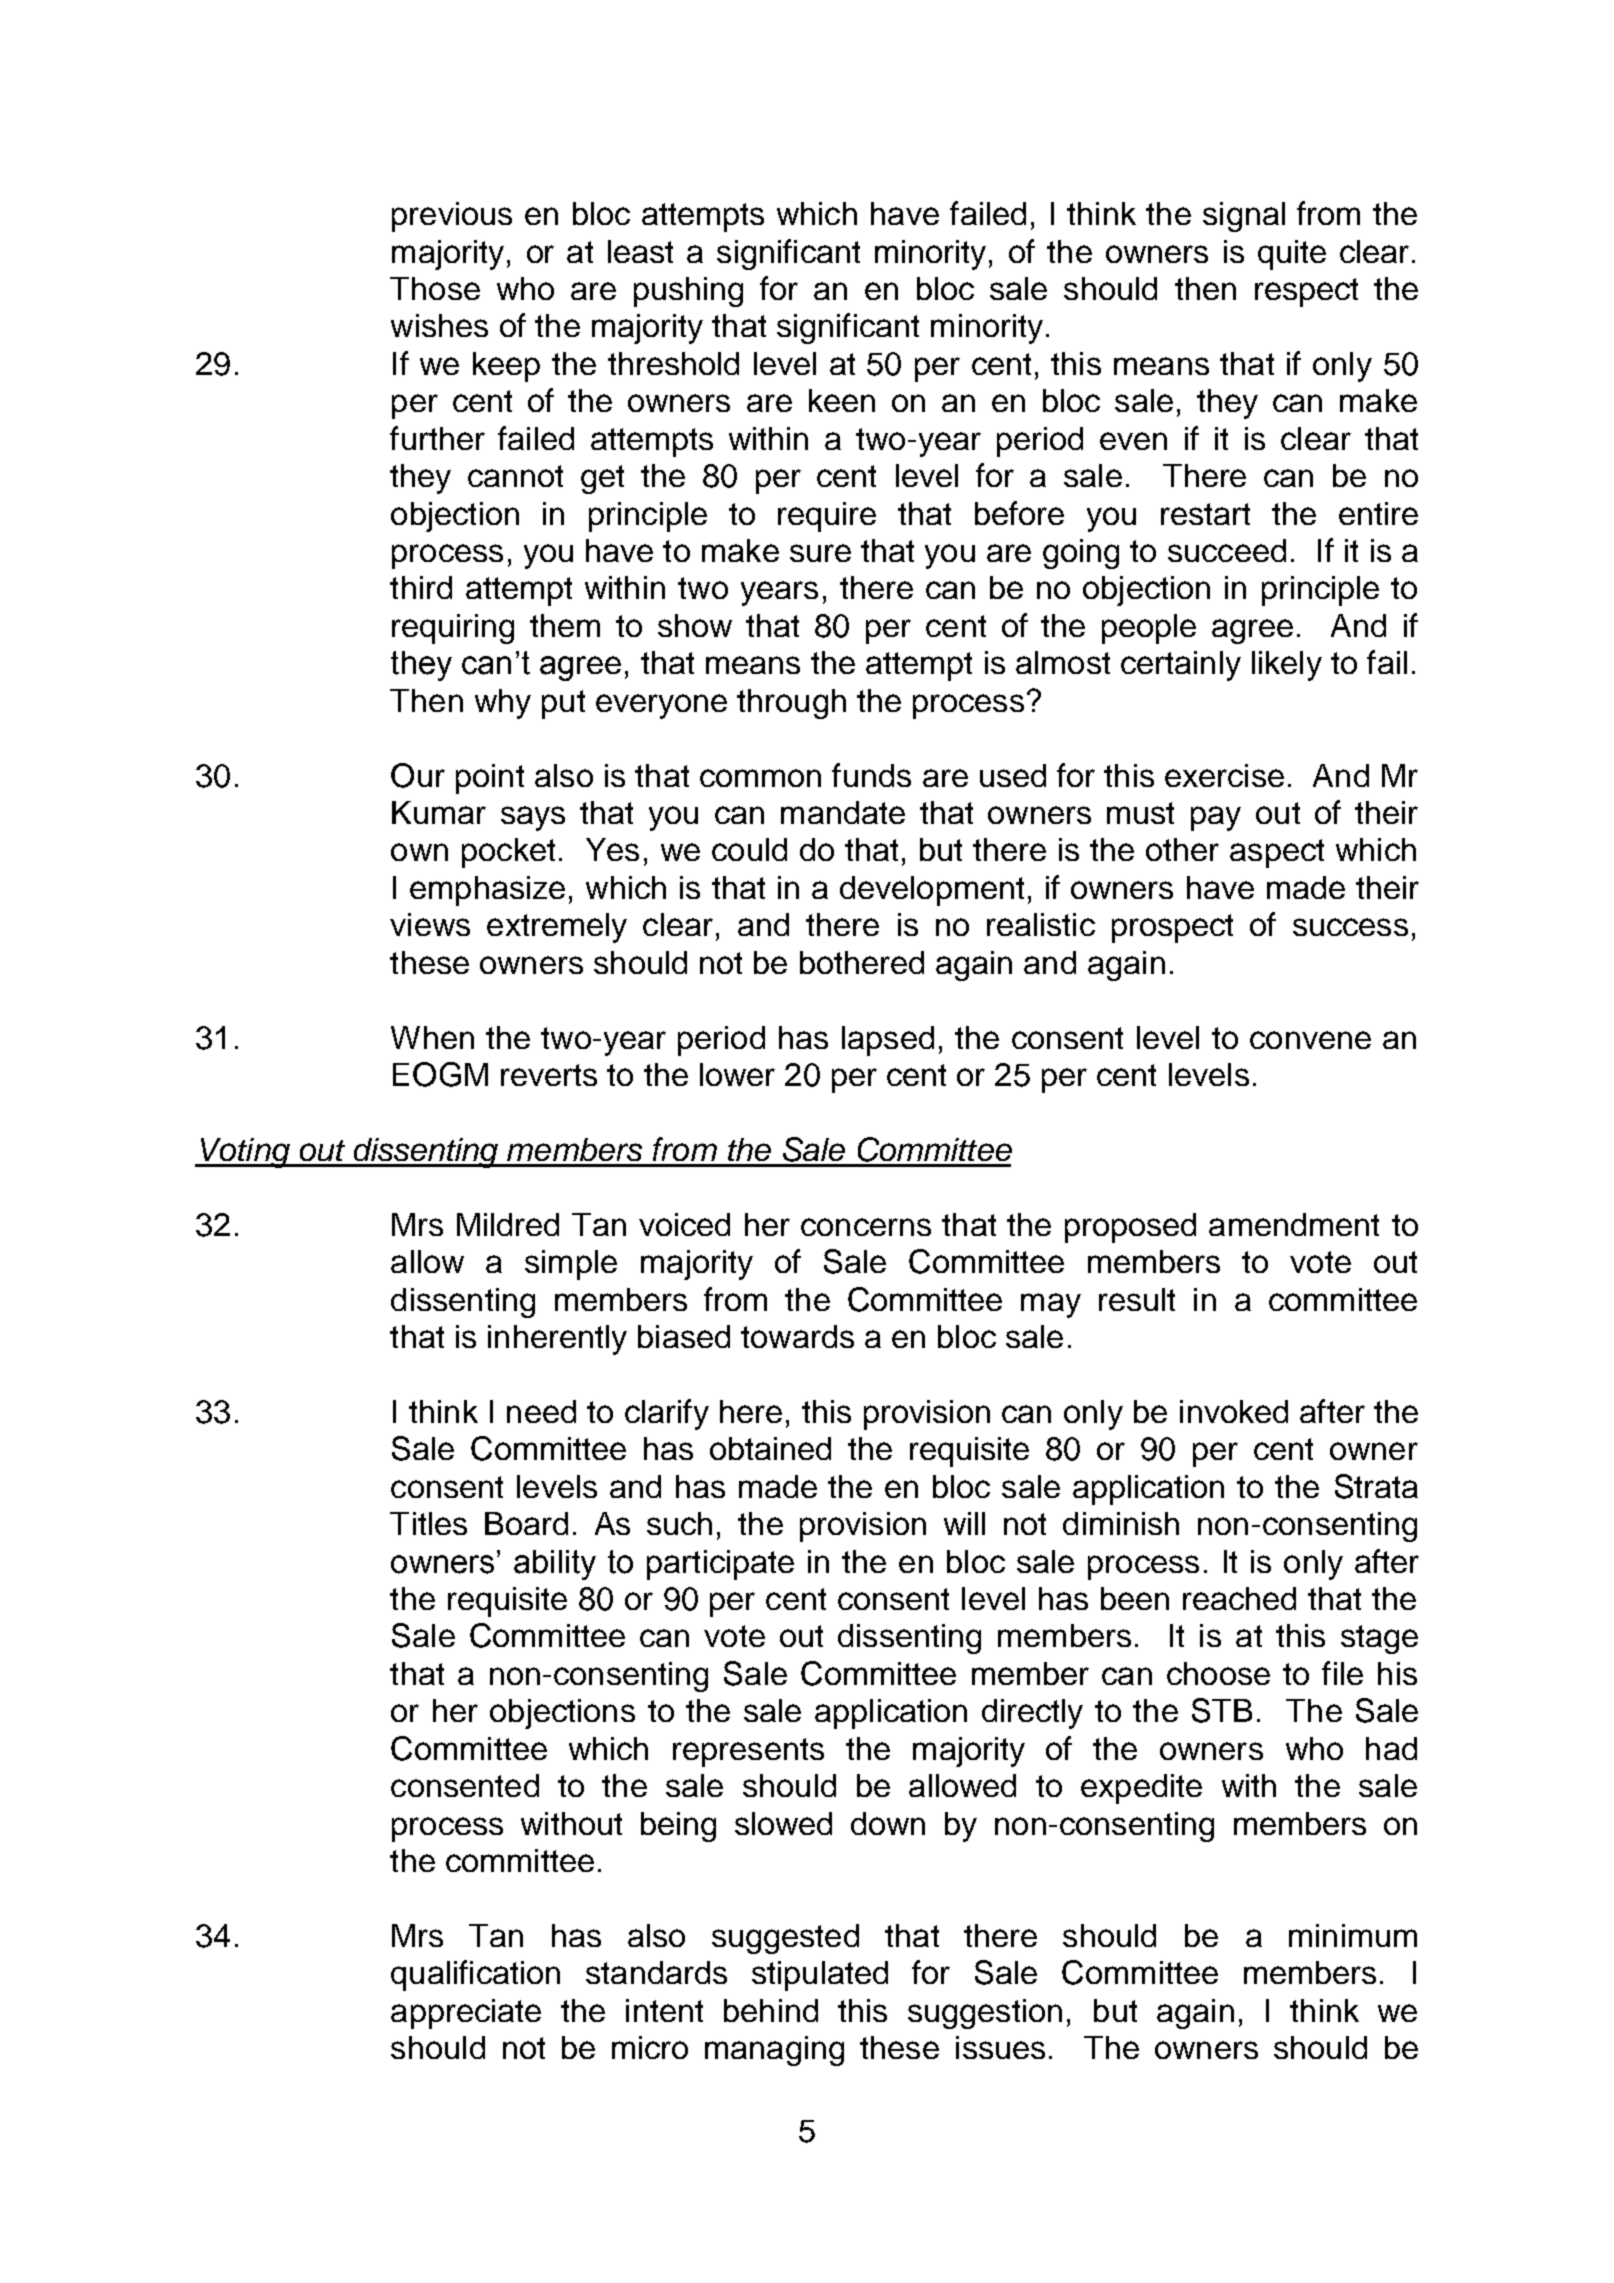 Image resolution: width=1614 pixels, height=2283 pixels. What do you see at coordinates (797, 1336) in the document?
I see `towards` at bounding box center [797, 1336].
